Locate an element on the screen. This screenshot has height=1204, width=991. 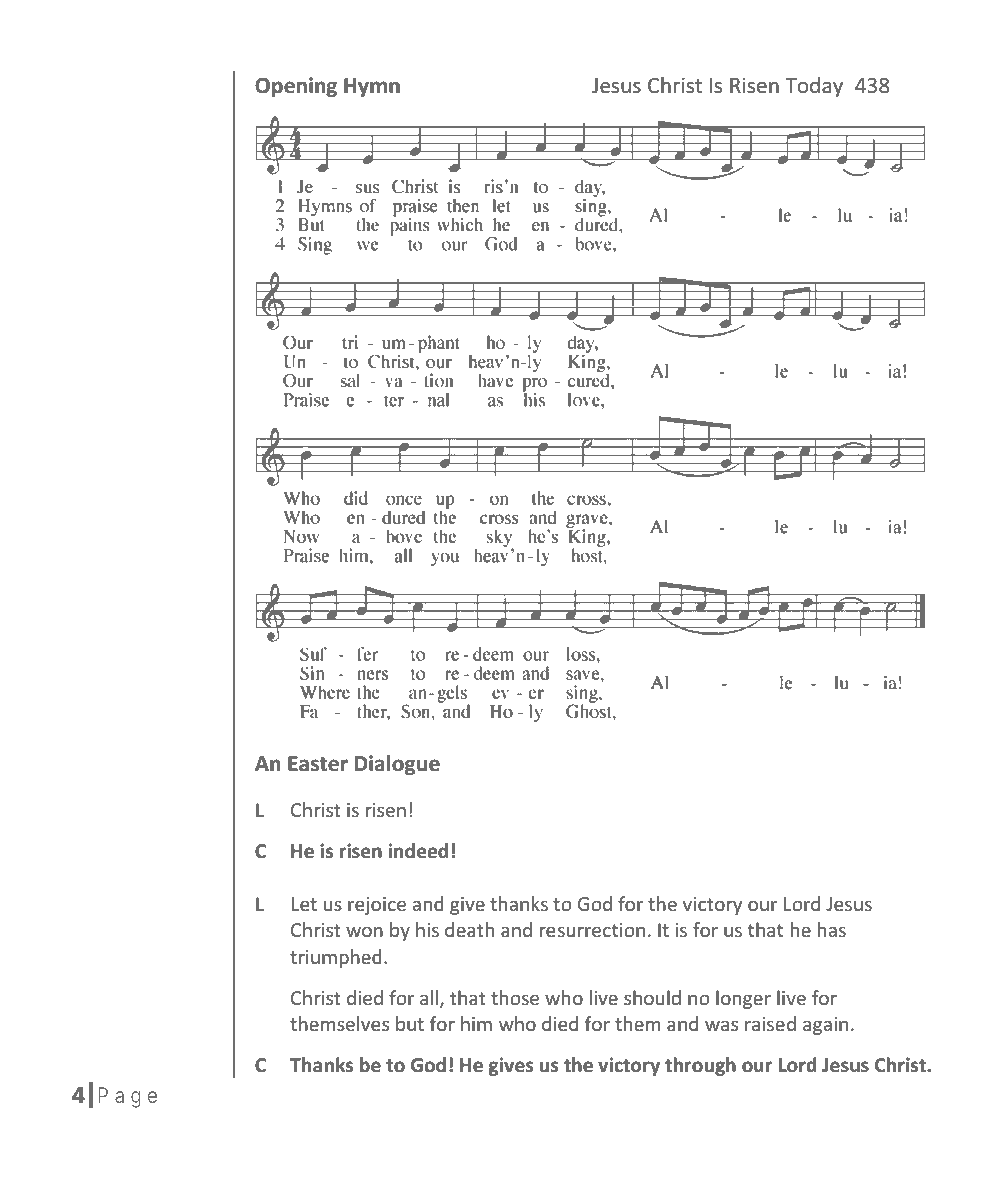
raised is located at coordinates (770, 1023).
